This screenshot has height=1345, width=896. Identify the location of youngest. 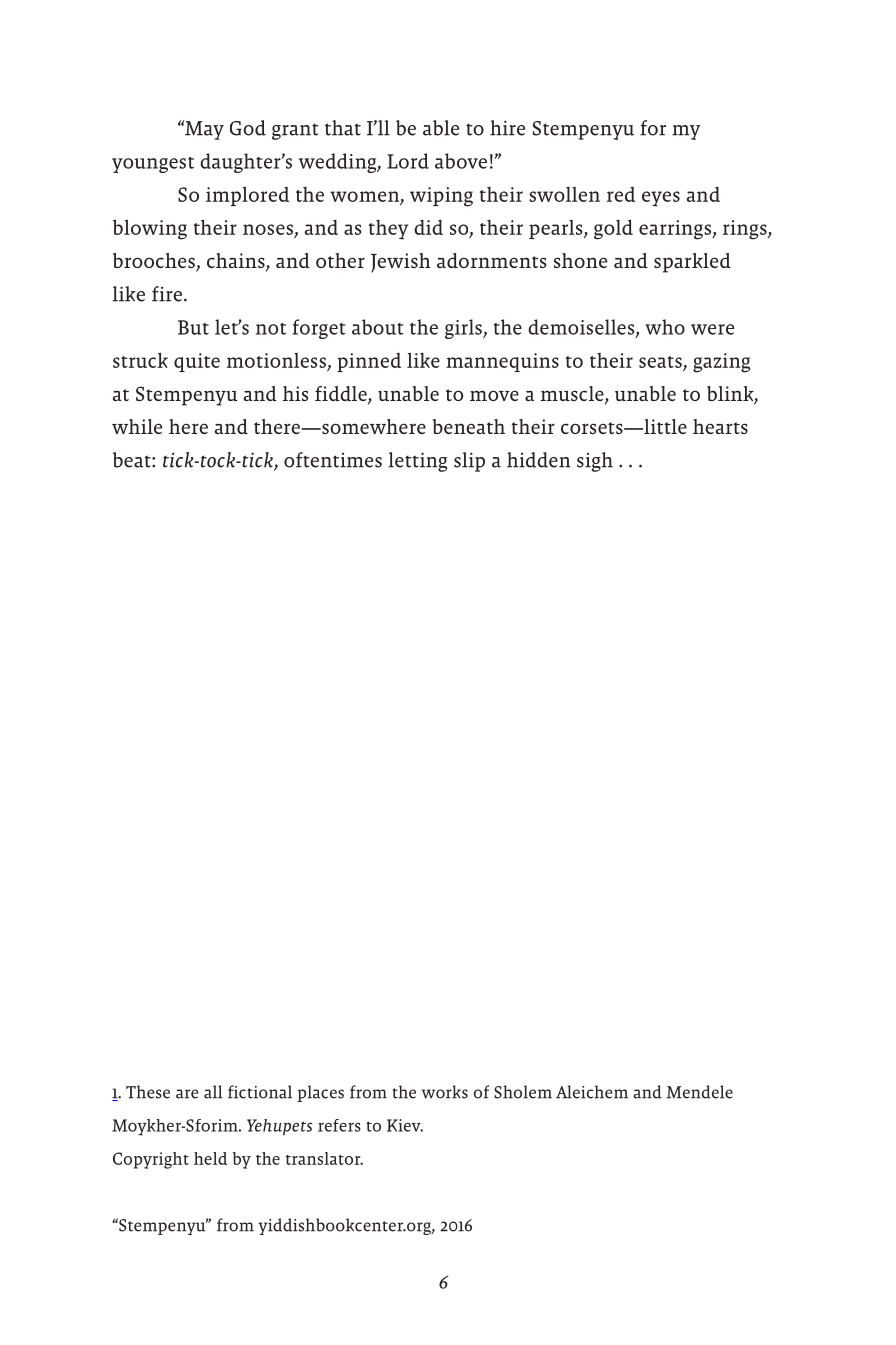
(153, 165).
